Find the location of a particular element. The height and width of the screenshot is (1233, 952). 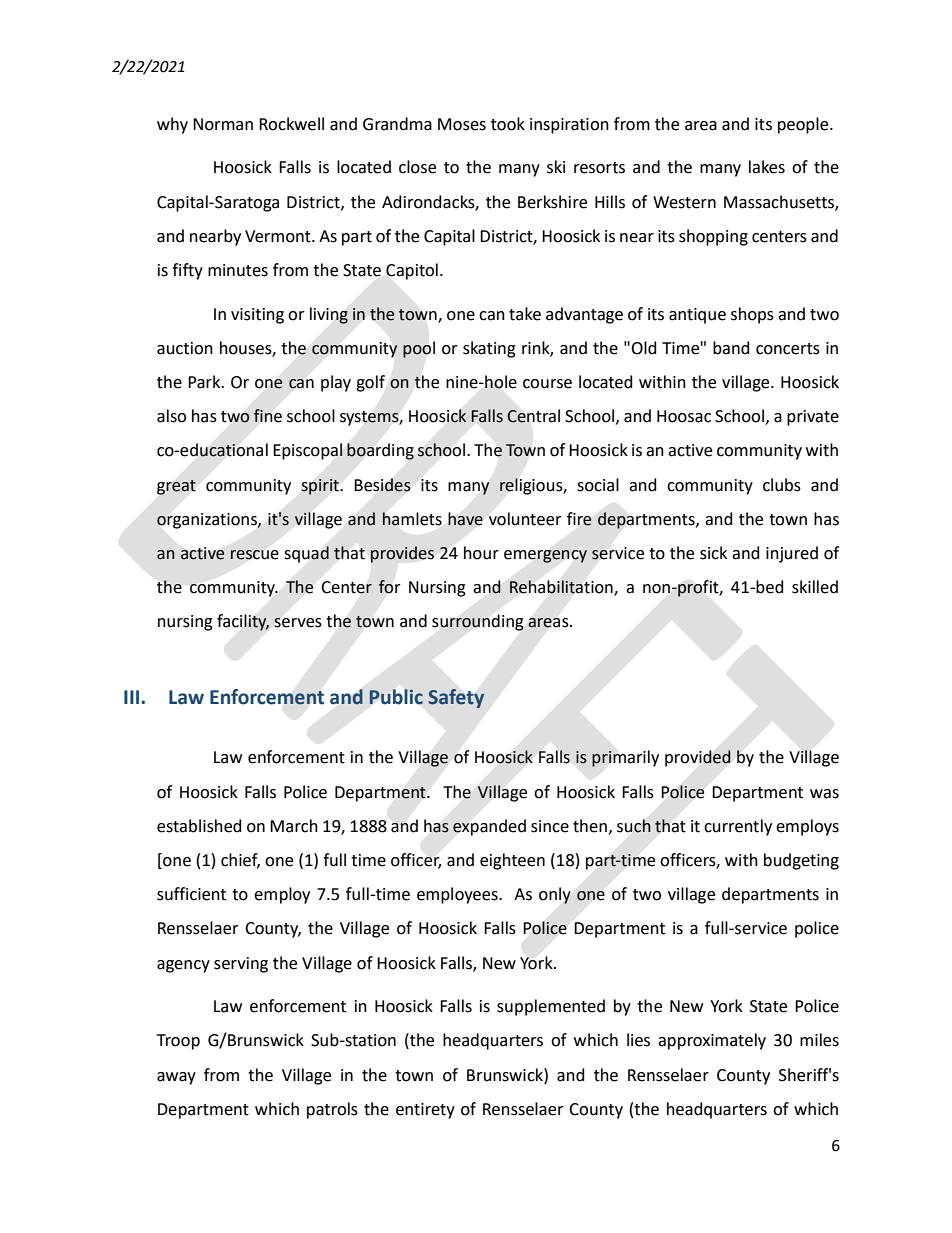

lakes is located at coordinates (767, 167).
